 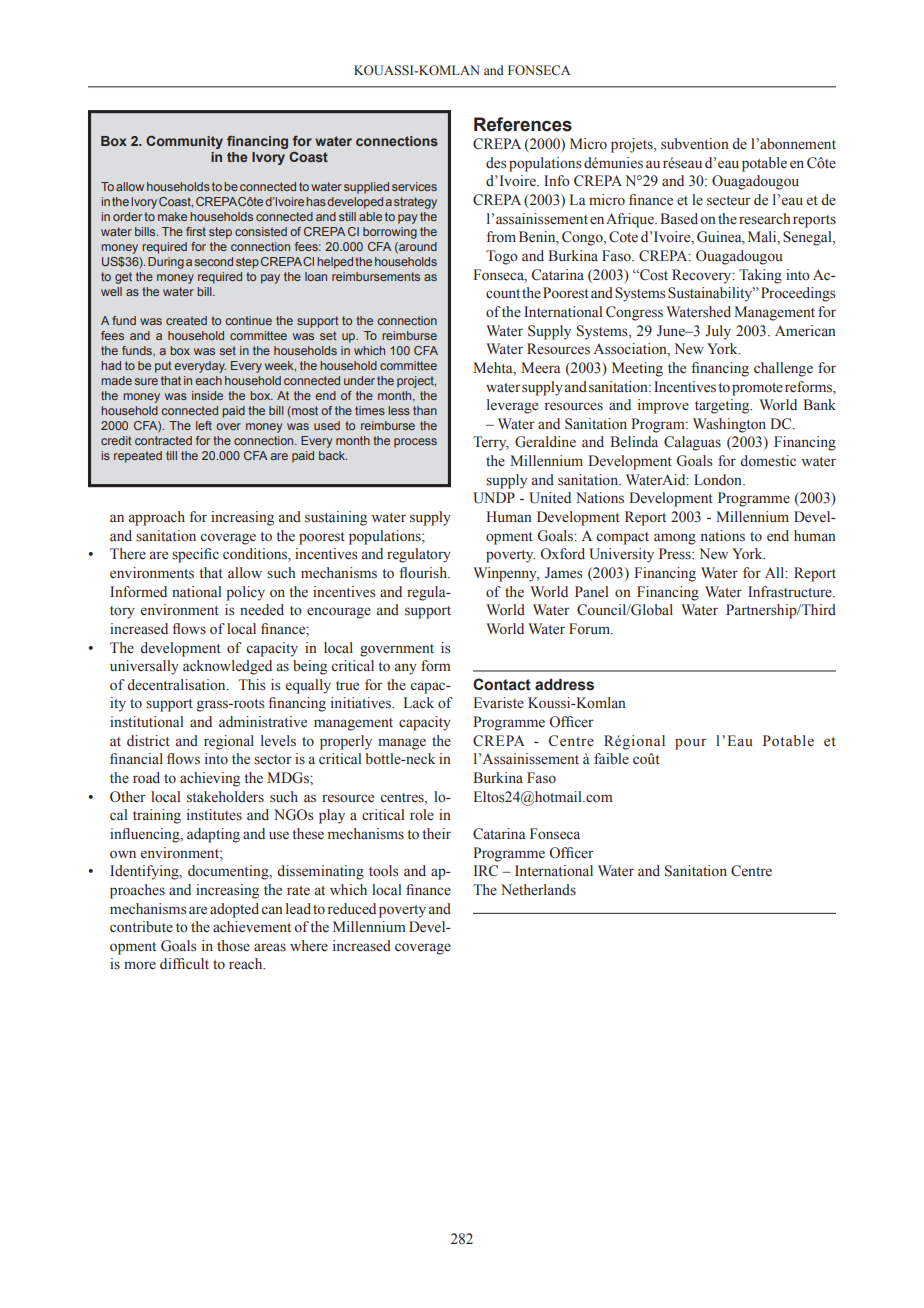 I want to click on pour, so click(x=691, y=744).
